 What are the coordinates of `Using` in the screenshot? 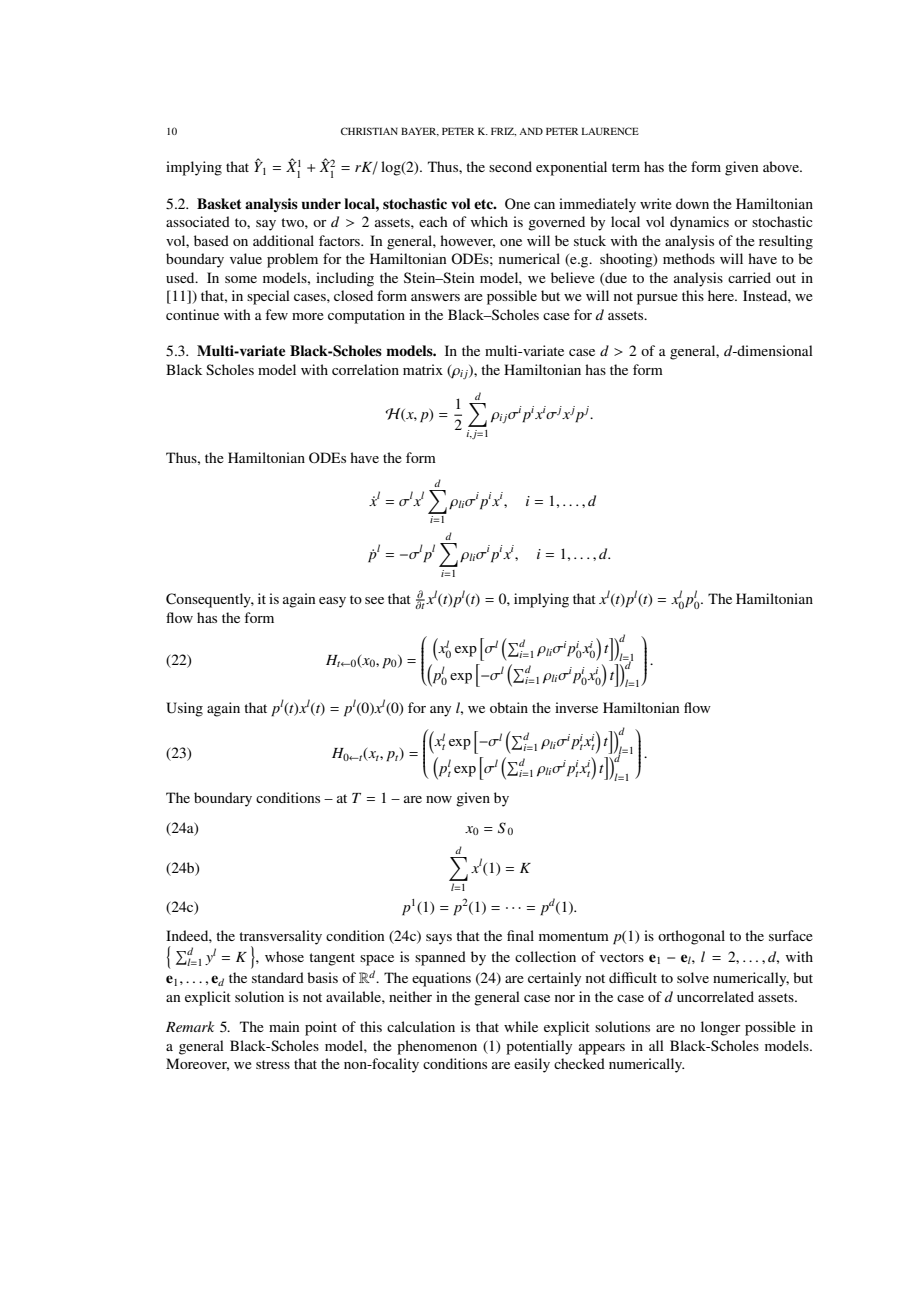 It's located at (184, 709).
